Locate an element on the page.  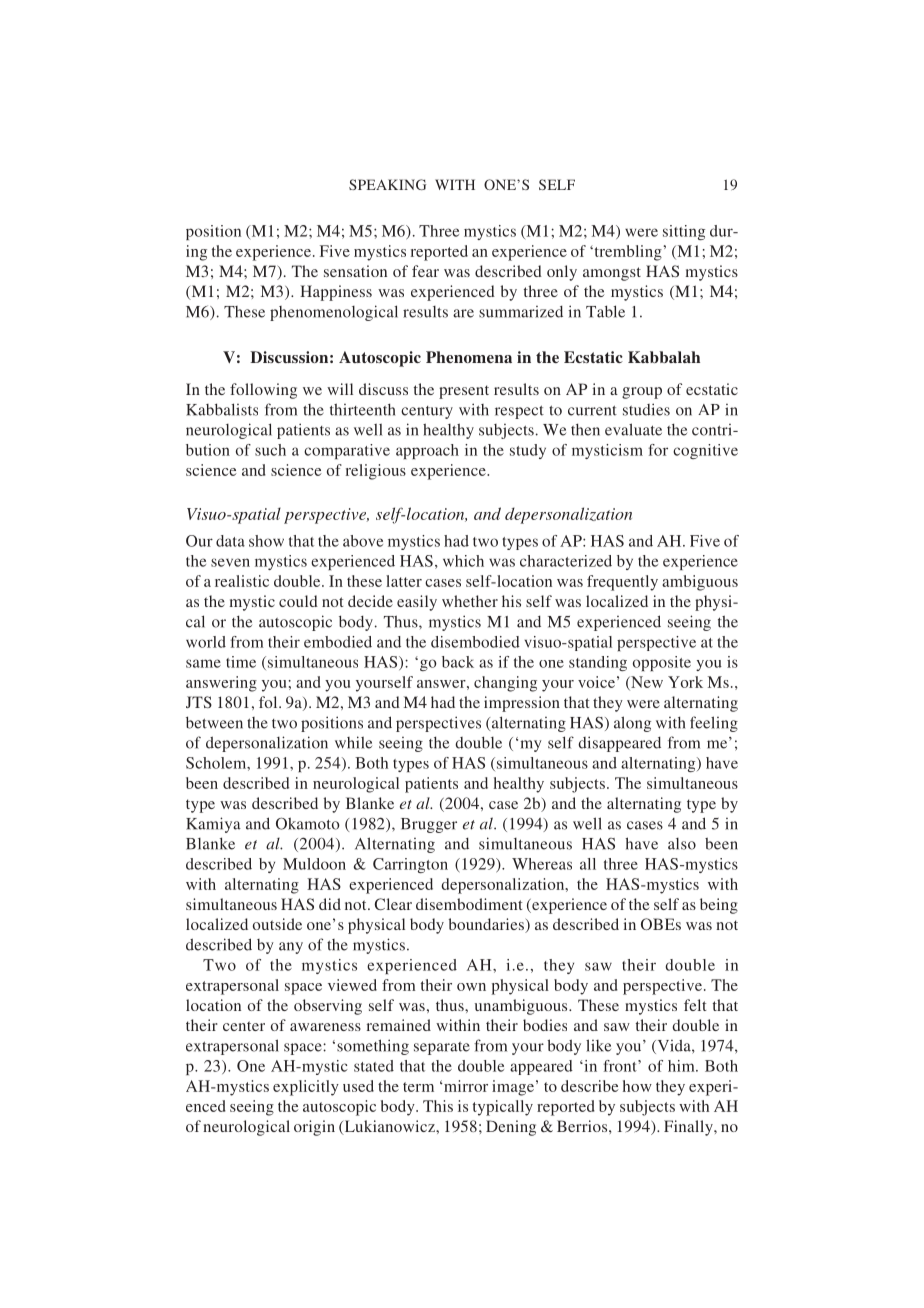
Carrington is located at coordinates (410, 865).
